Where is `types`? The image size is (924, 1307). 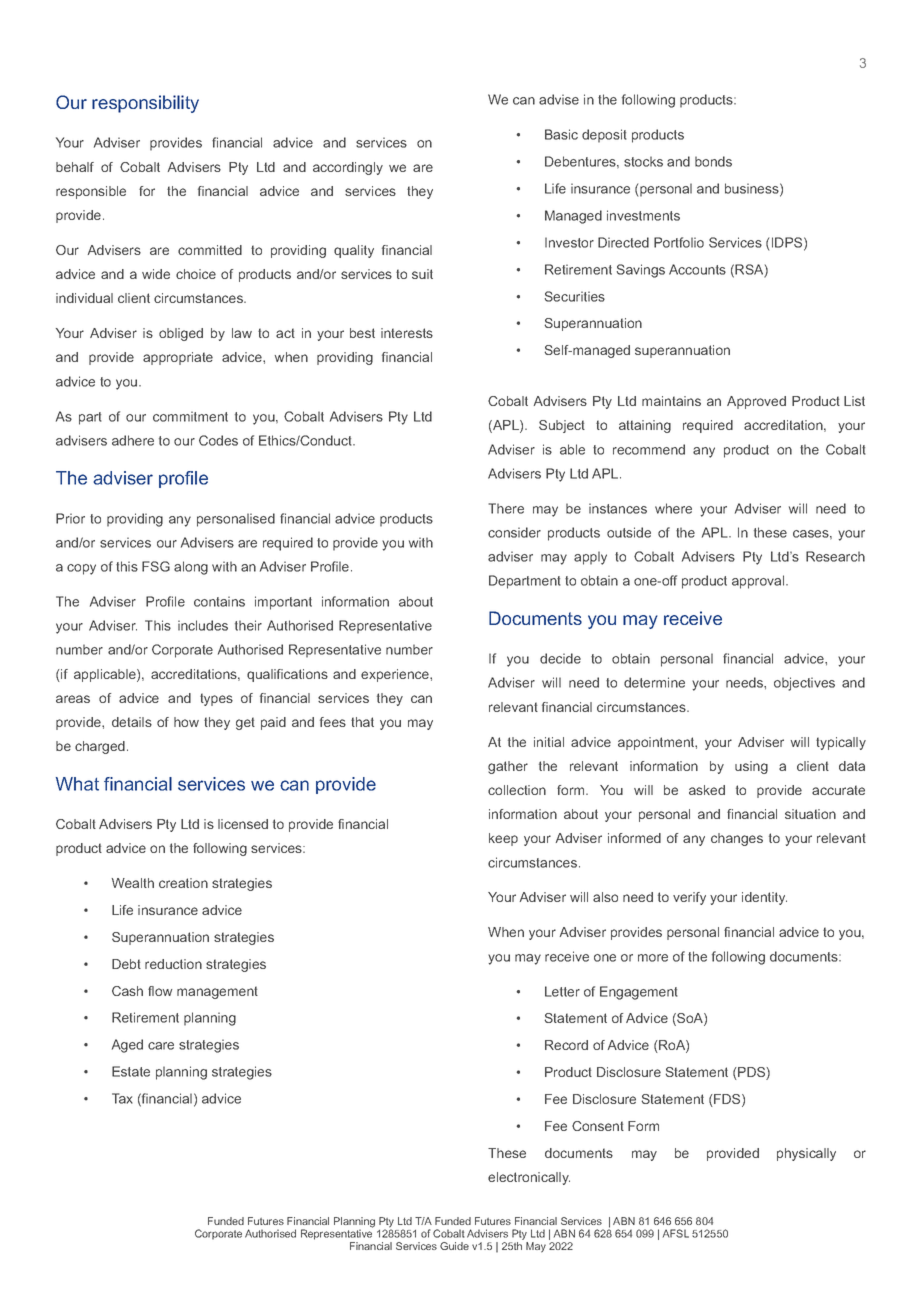 types is located at coordinates (216, 699).
